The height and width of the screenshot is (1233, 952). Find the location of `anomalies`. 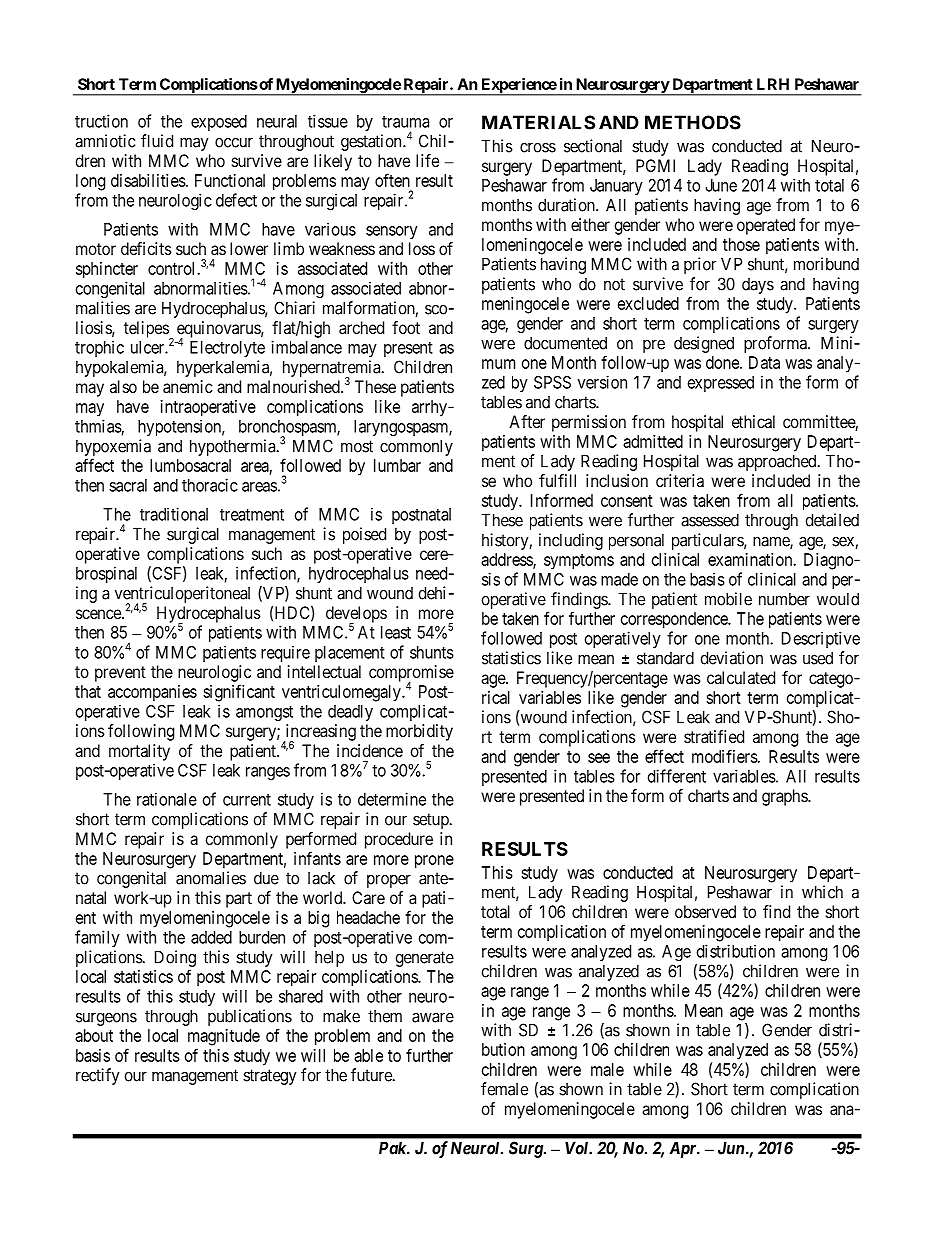

anomalies is located at coordinates (211, 878).
